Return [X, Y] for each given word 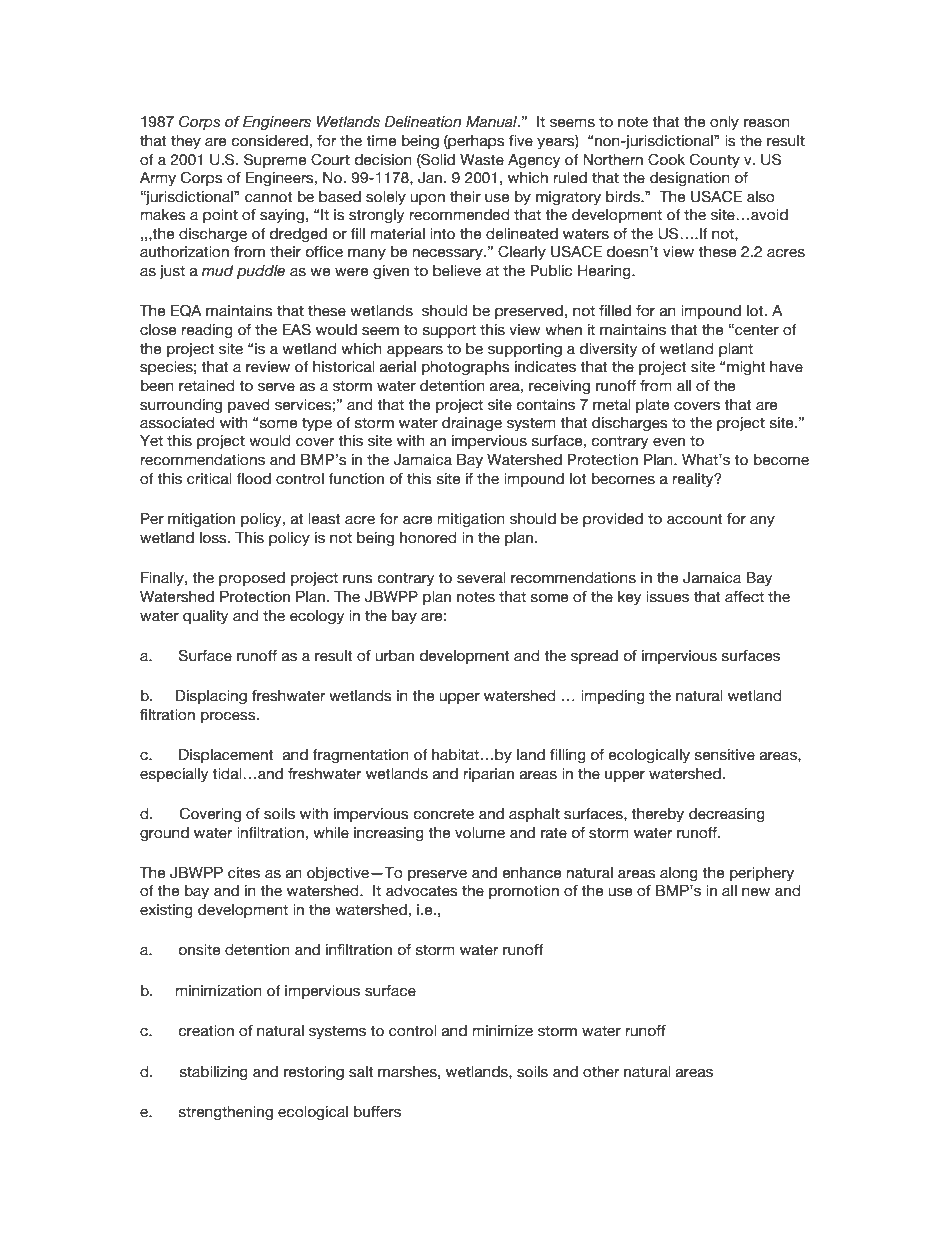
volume [480, 833]
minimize [503, 1031]
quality [205, 617]
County [715, 160]
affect [744, 597]
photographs [466, 368]
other [601, 1072]
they [186, 142]
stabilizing [214, 1073]
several [481, 578]
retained [206, 386]
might [745, 368]
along [679, 874]
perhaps [476, 142]
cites [244, 873]
